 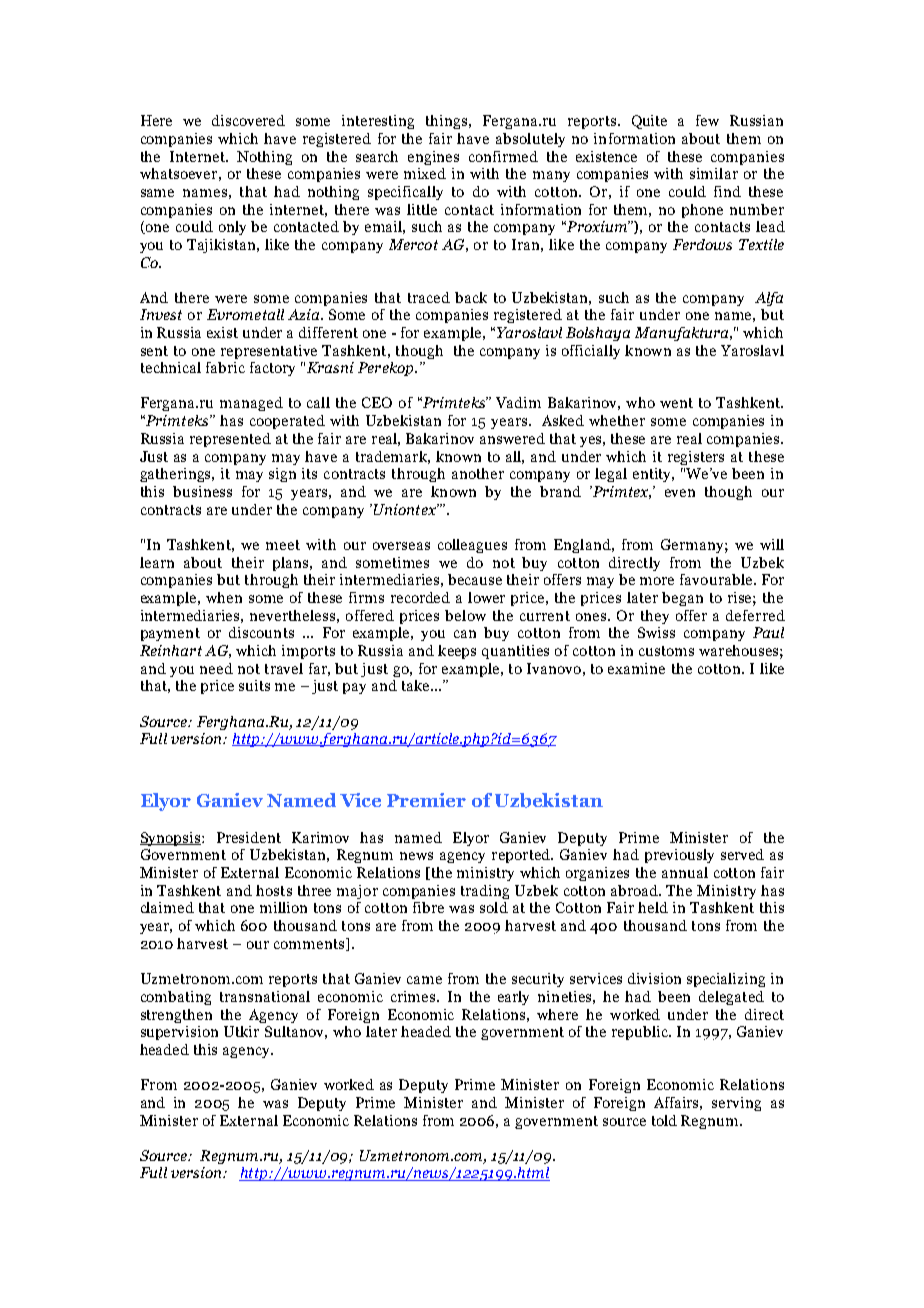 What do you see at coordinates (714, 173) in the page?
I see `similar` at bounding box center [714, 173].
